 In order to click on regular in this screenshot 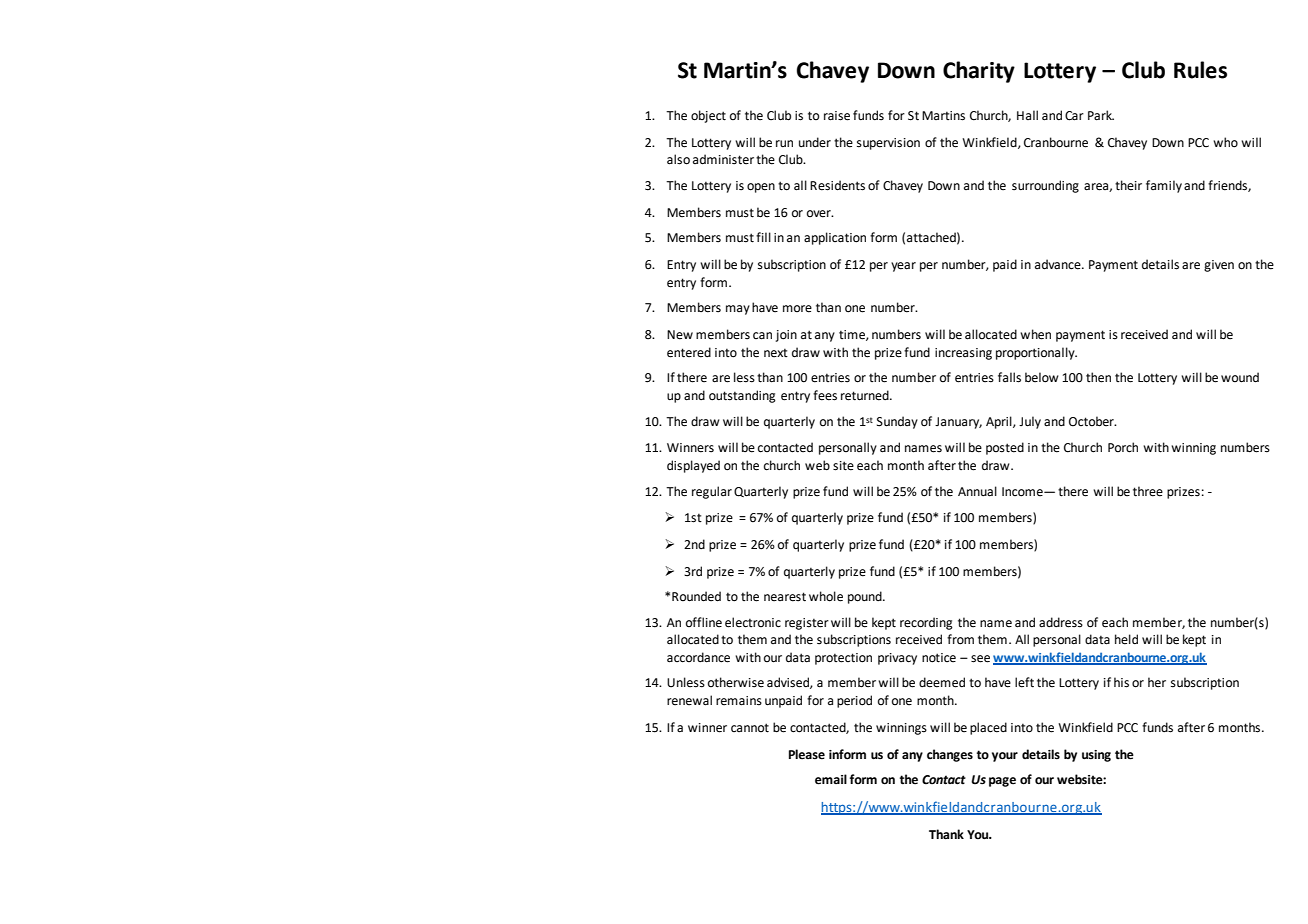, I will do `click(712, 492)`.
